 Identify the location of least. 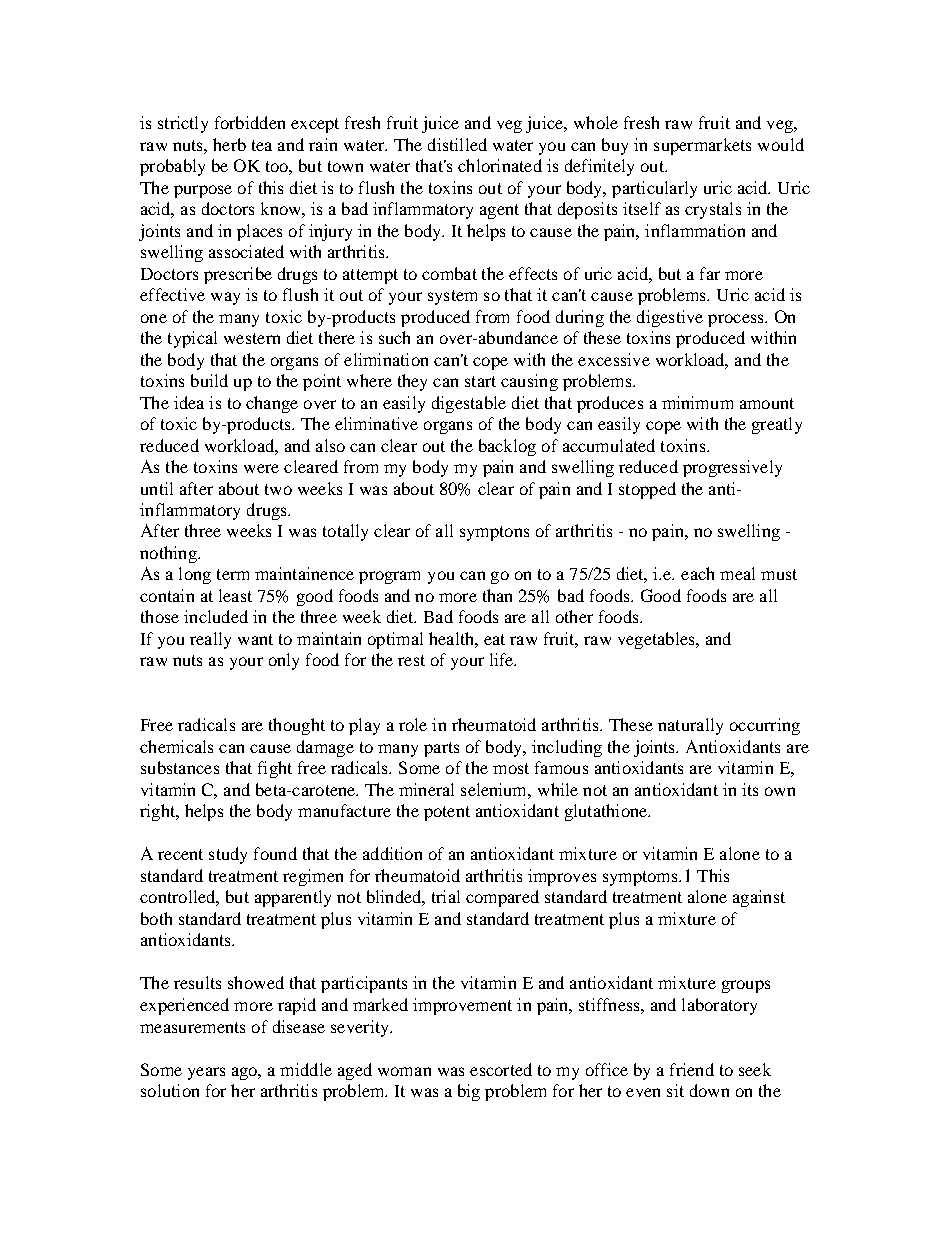
(235, 595).
